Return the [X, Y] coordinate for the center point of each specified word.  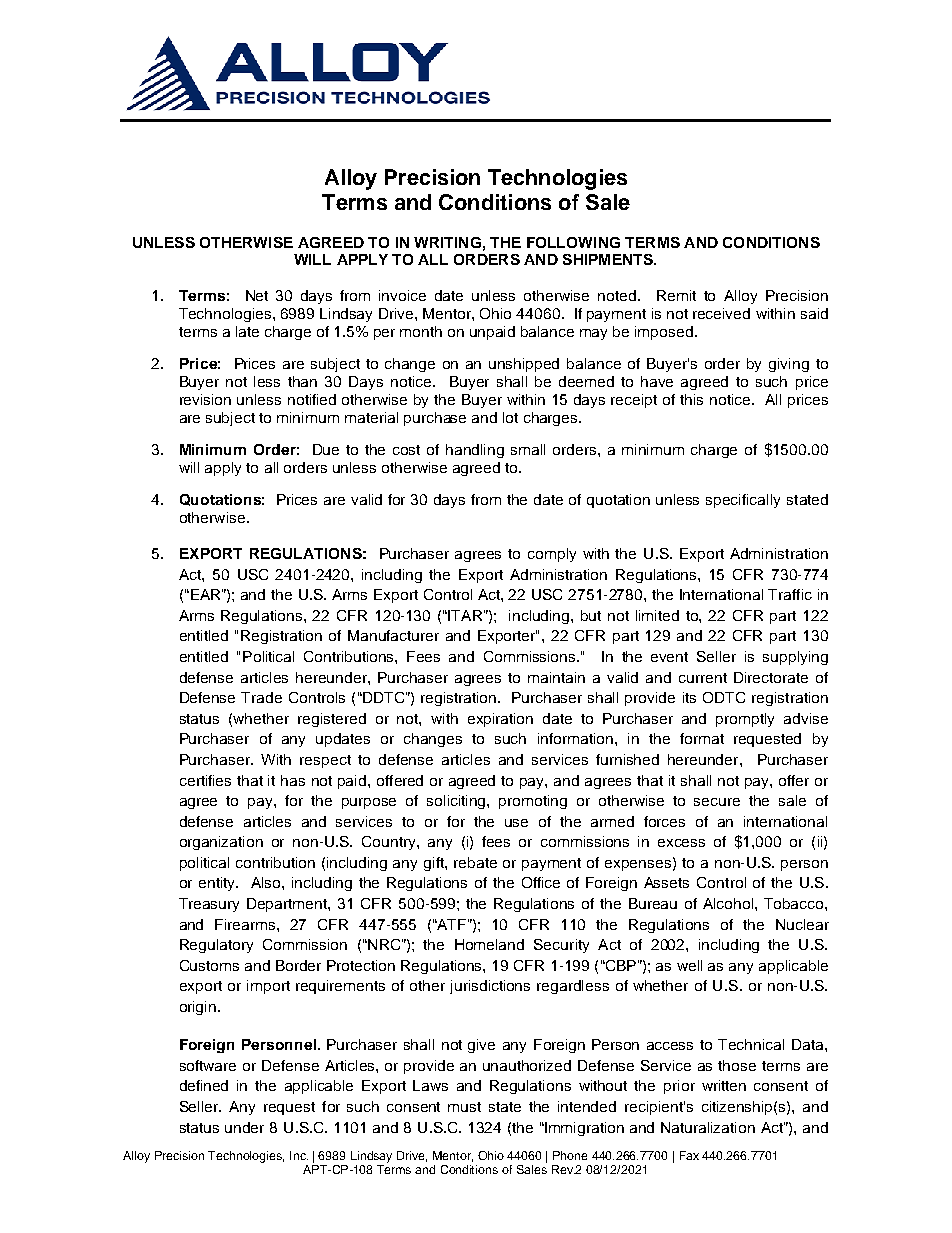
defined [204, 1085]
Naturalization [708, 1127]
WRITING [447, 242]
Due [326, 449]
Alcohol [729, 903]
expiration [500, 720]
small [528, 449]
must [464, 1107]
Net [257, 295]
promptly [745, 720]
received [721, 313]
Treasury [209, 905]
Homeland [489, 944]
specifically [743, 501]
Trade [261, 697]
